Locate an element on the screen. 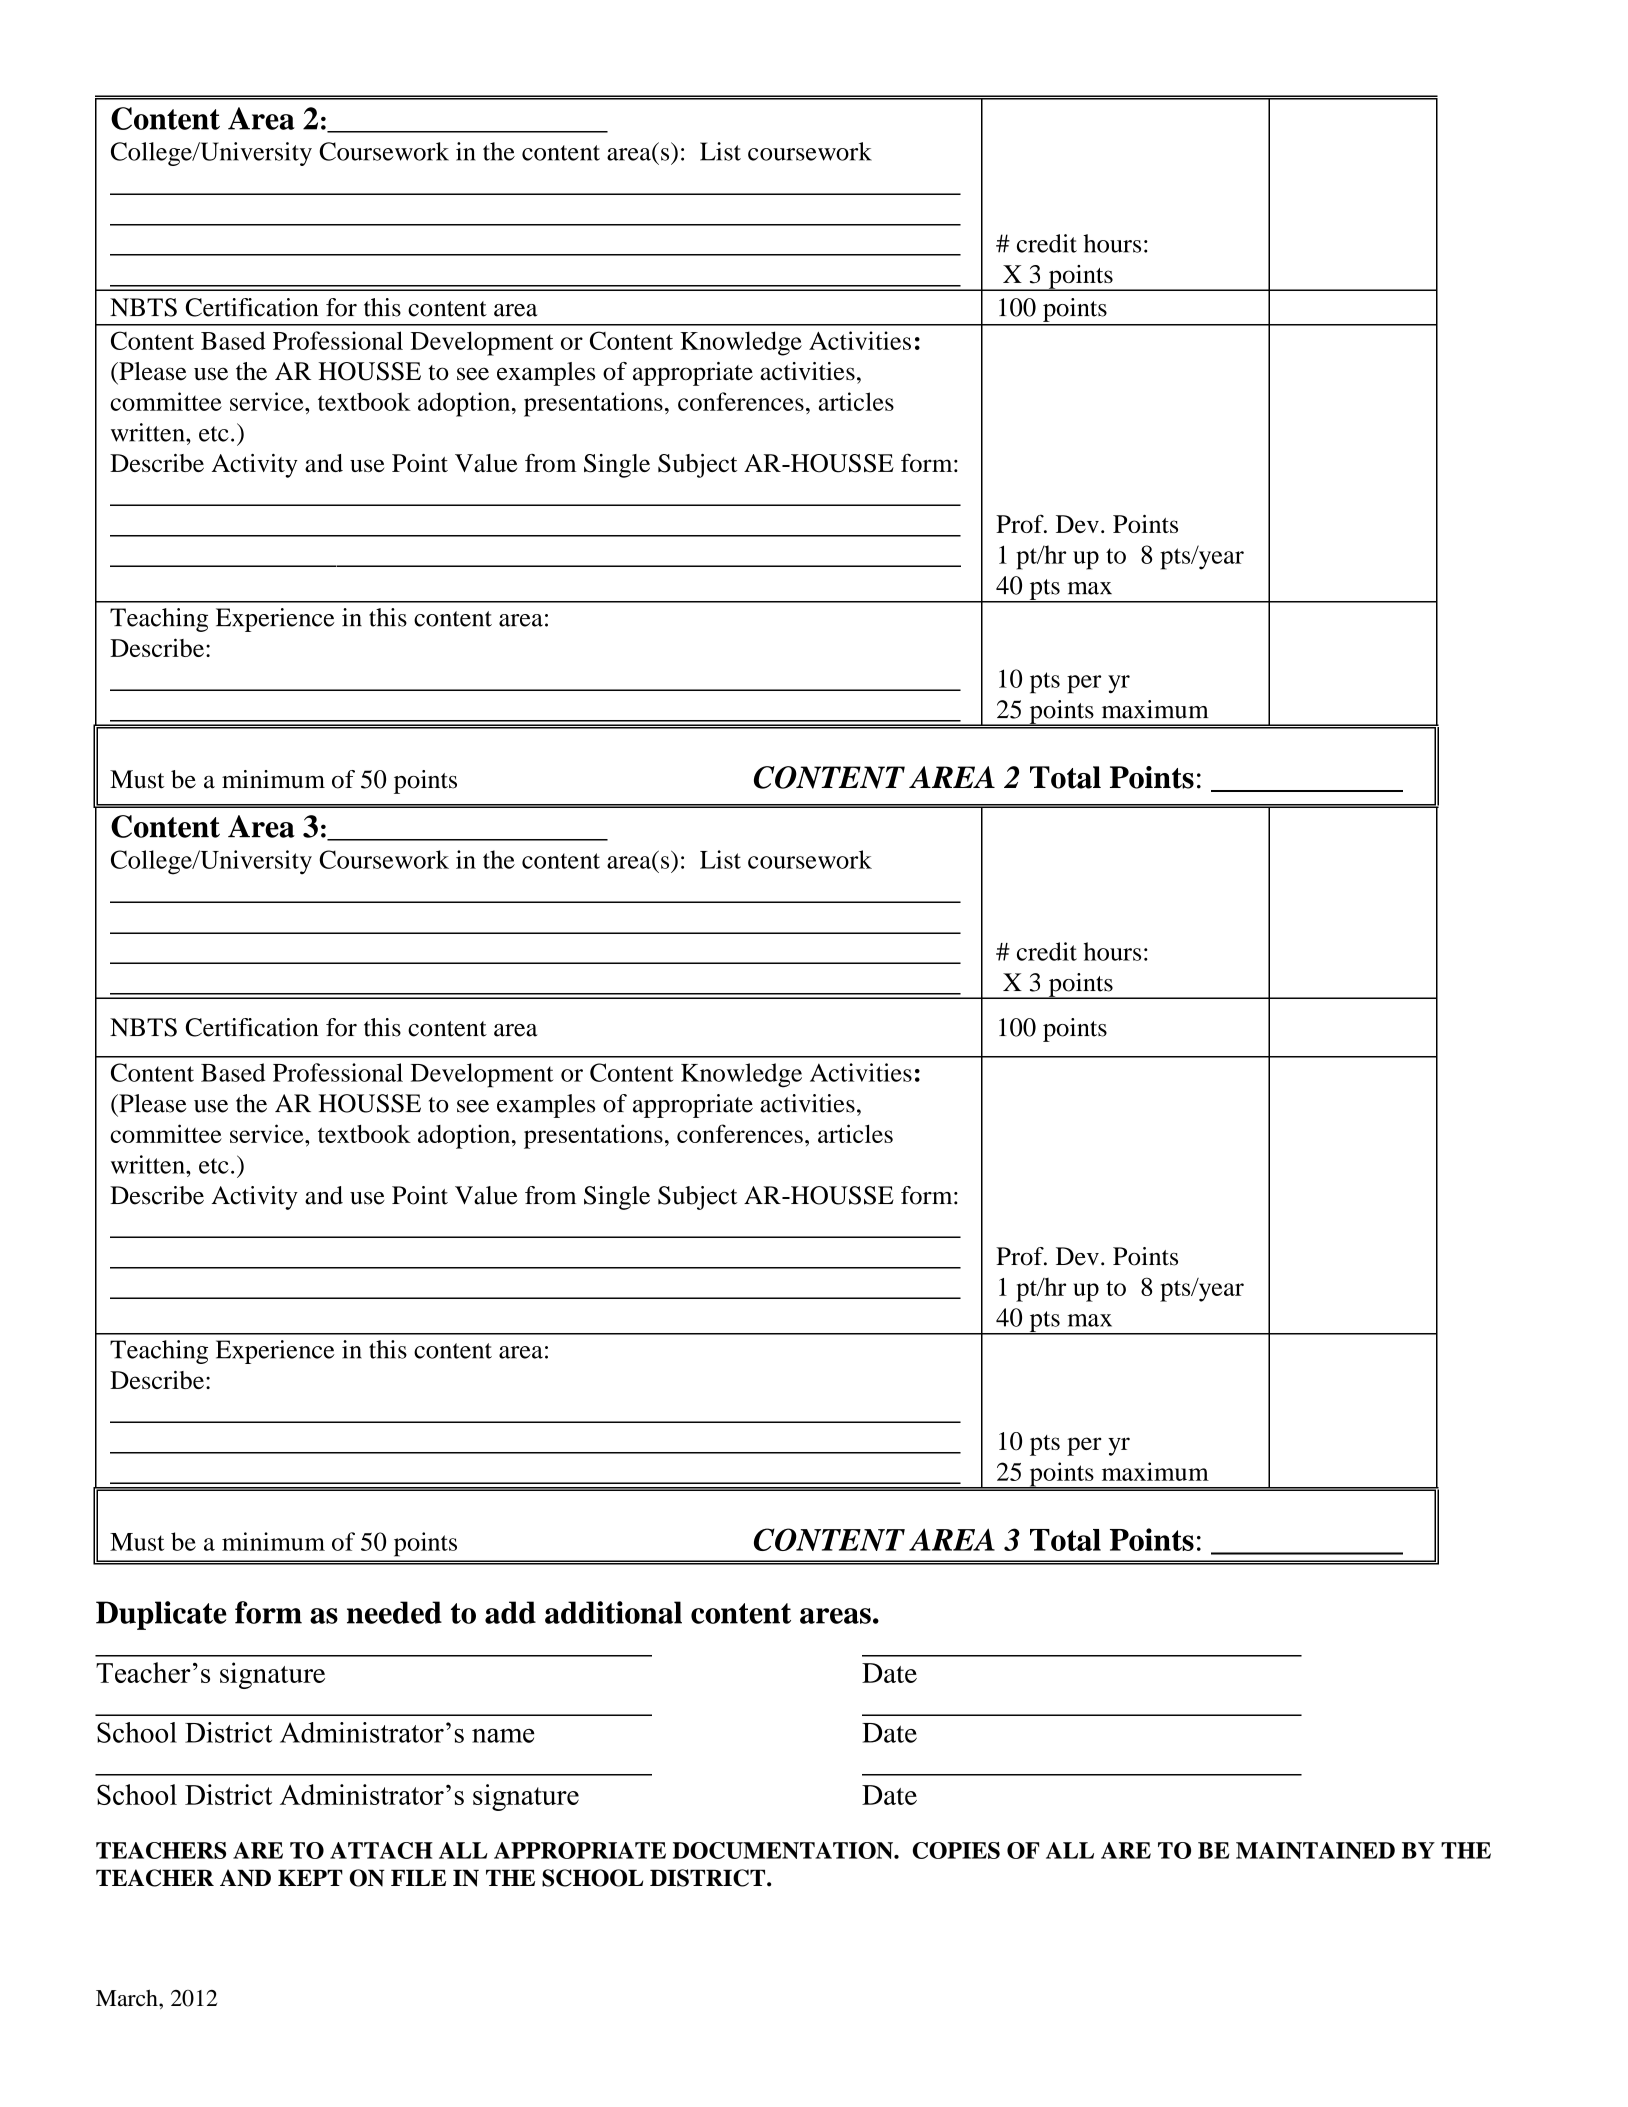 Image resolution: width=1628 pixels, height=2107 pixels. March is located at coordinates (128, 1998).
